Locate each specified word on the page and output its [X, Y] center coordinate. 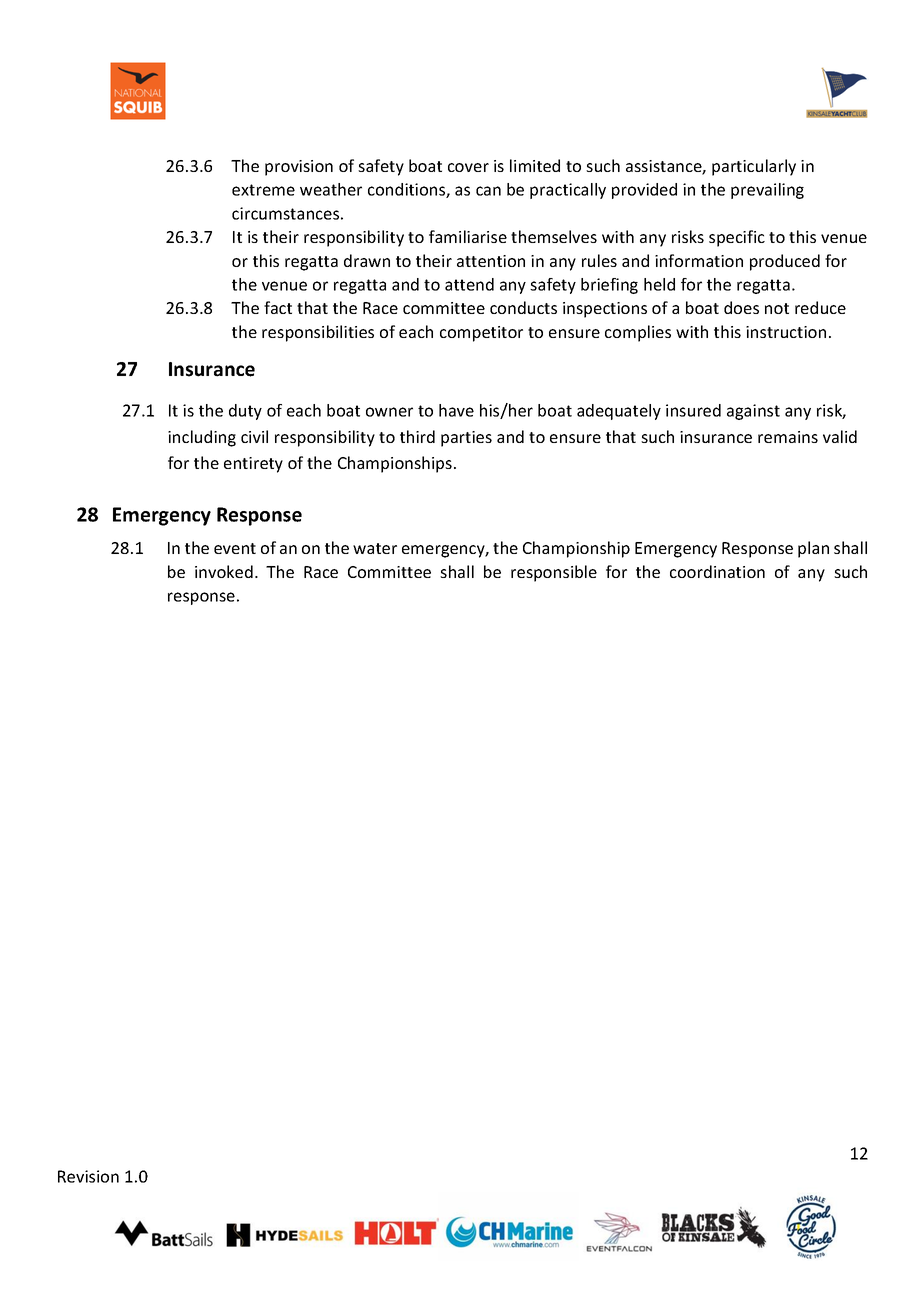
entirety [253, 465]
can [488, 191]
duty [245, 412]
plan [813, 549]
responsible [554, 573]
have [456, 410]
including [202, 438]
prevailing [767, 191]
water [375, 548]
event [235, 548]
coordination [717, 571]
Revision [88, 1176]
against [753, 412]
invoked [224, 571]
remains [788, 437]
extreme [263, 190]
